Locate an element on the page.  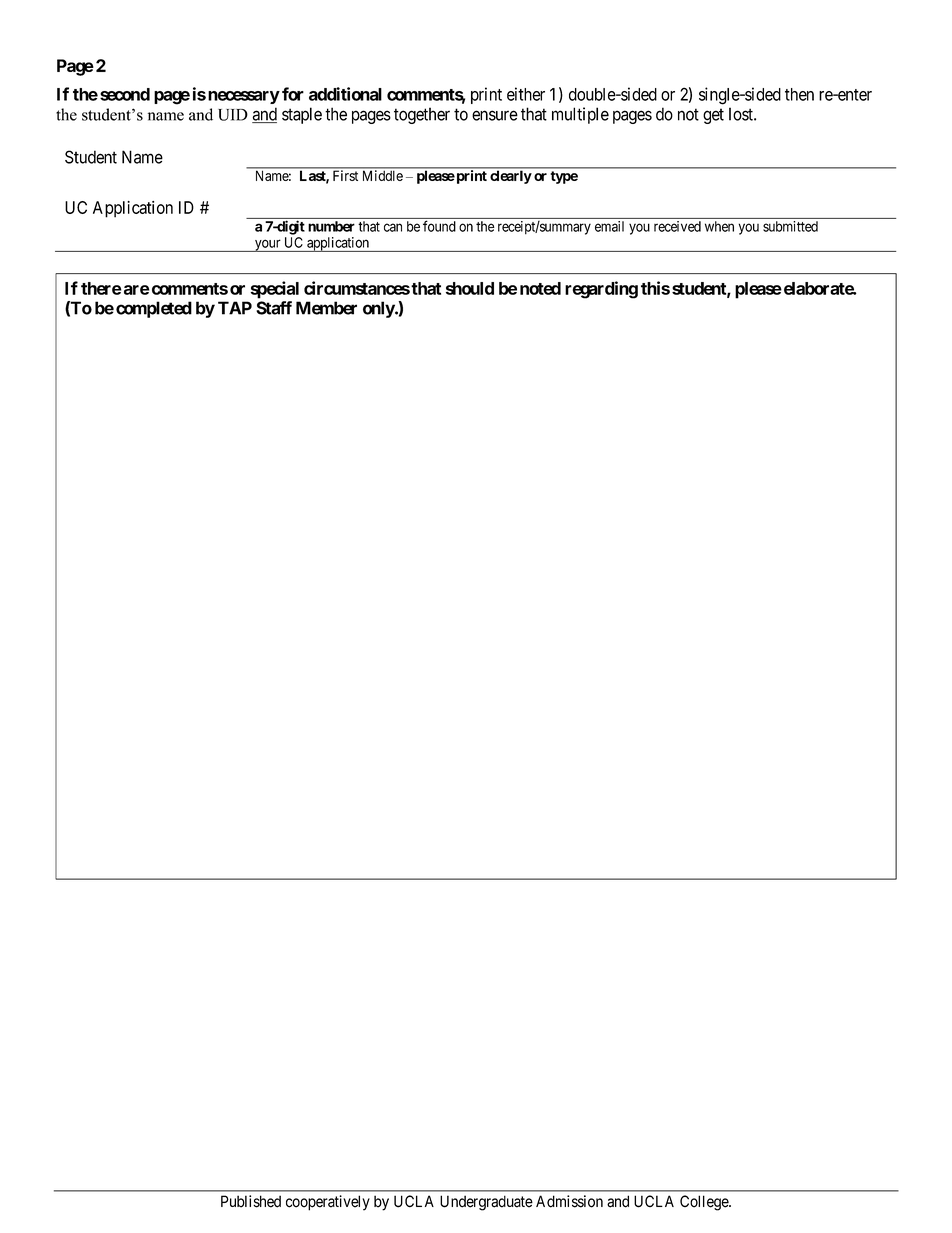
Published is located at coordinates (251, 1201).
